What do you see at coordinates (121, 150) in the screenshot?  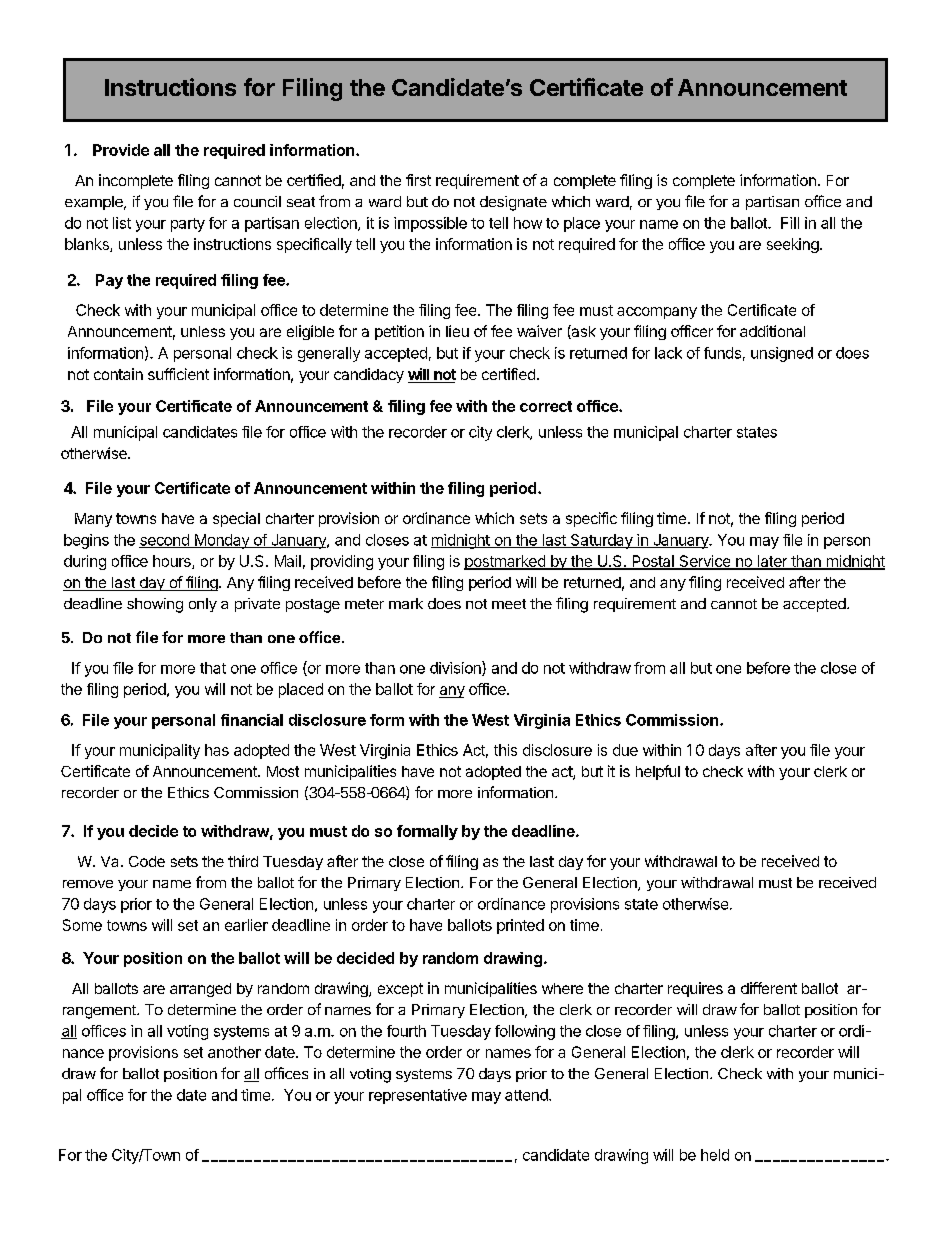 I see `Provide` at bounding box center [121, 150].
